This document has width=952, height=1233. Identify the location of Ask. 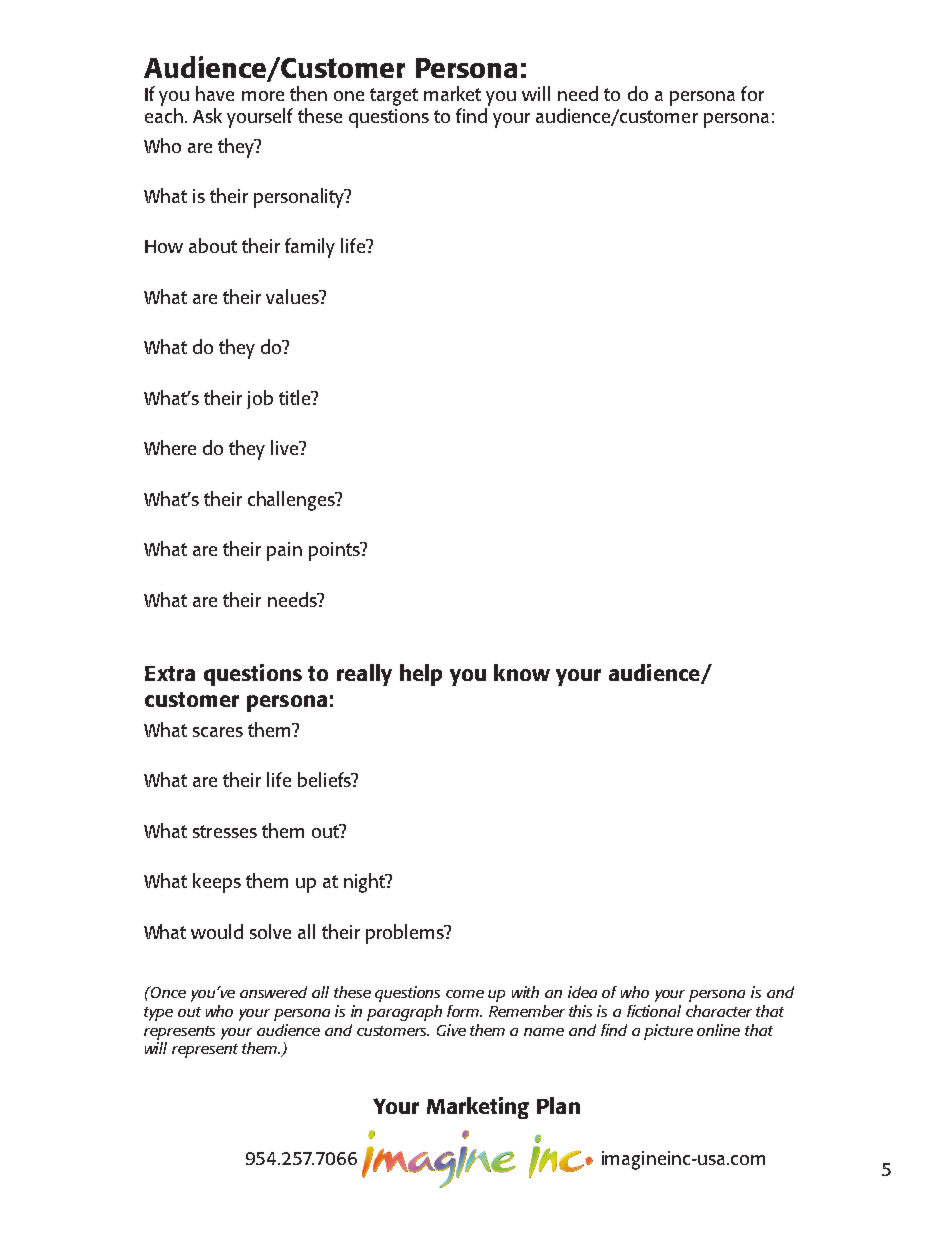
(207, 115).
